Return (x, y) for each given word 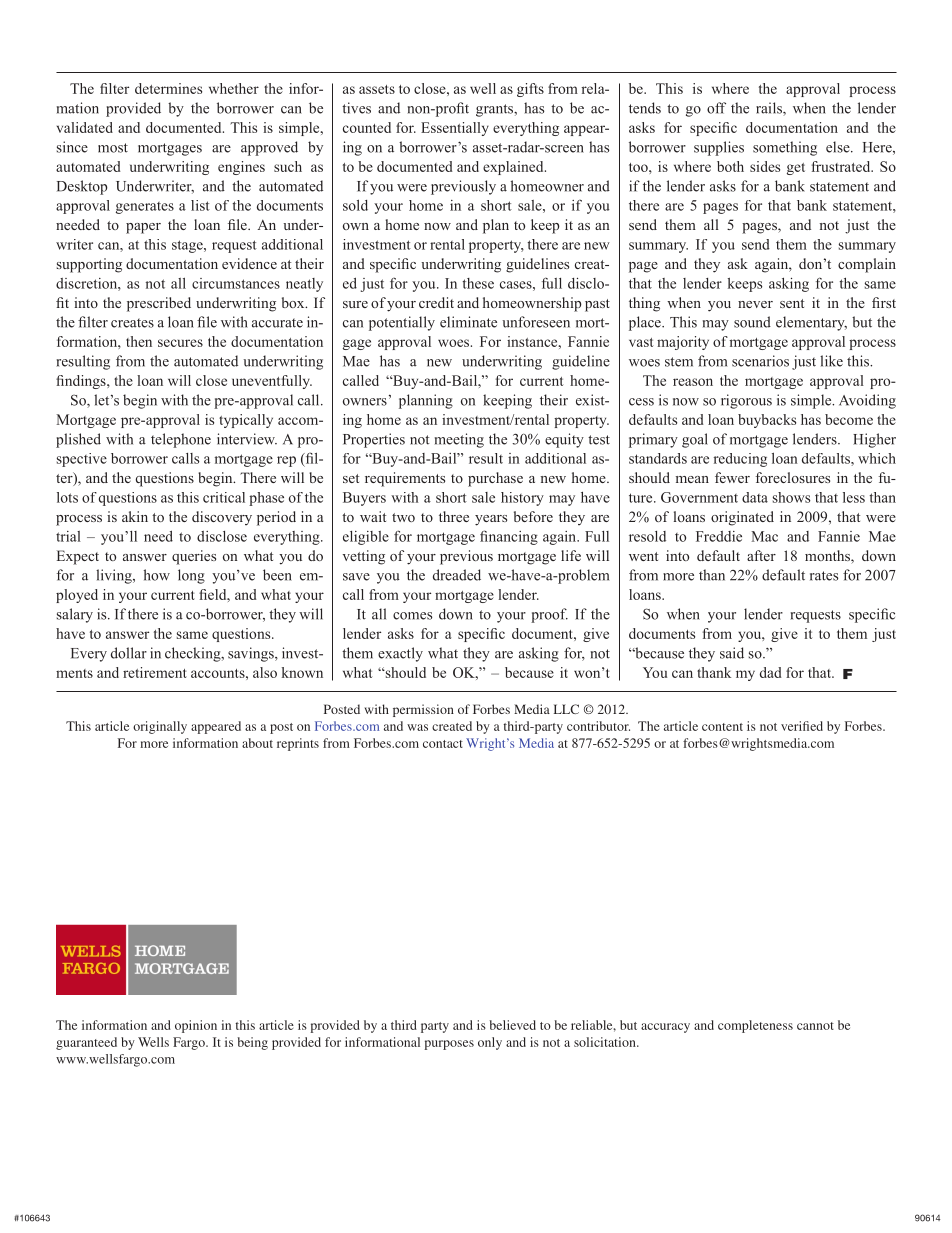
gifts (530, 90)
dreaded (457, 575)
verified (802, 726)
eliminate (468, 322)
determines (168, 88)
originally (160, 727)
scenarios (760, 361)
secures (180, 343)
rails (770, 109)
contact (443, 744)
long (191, 576)
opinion (196, 1026)
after (761, 555)
